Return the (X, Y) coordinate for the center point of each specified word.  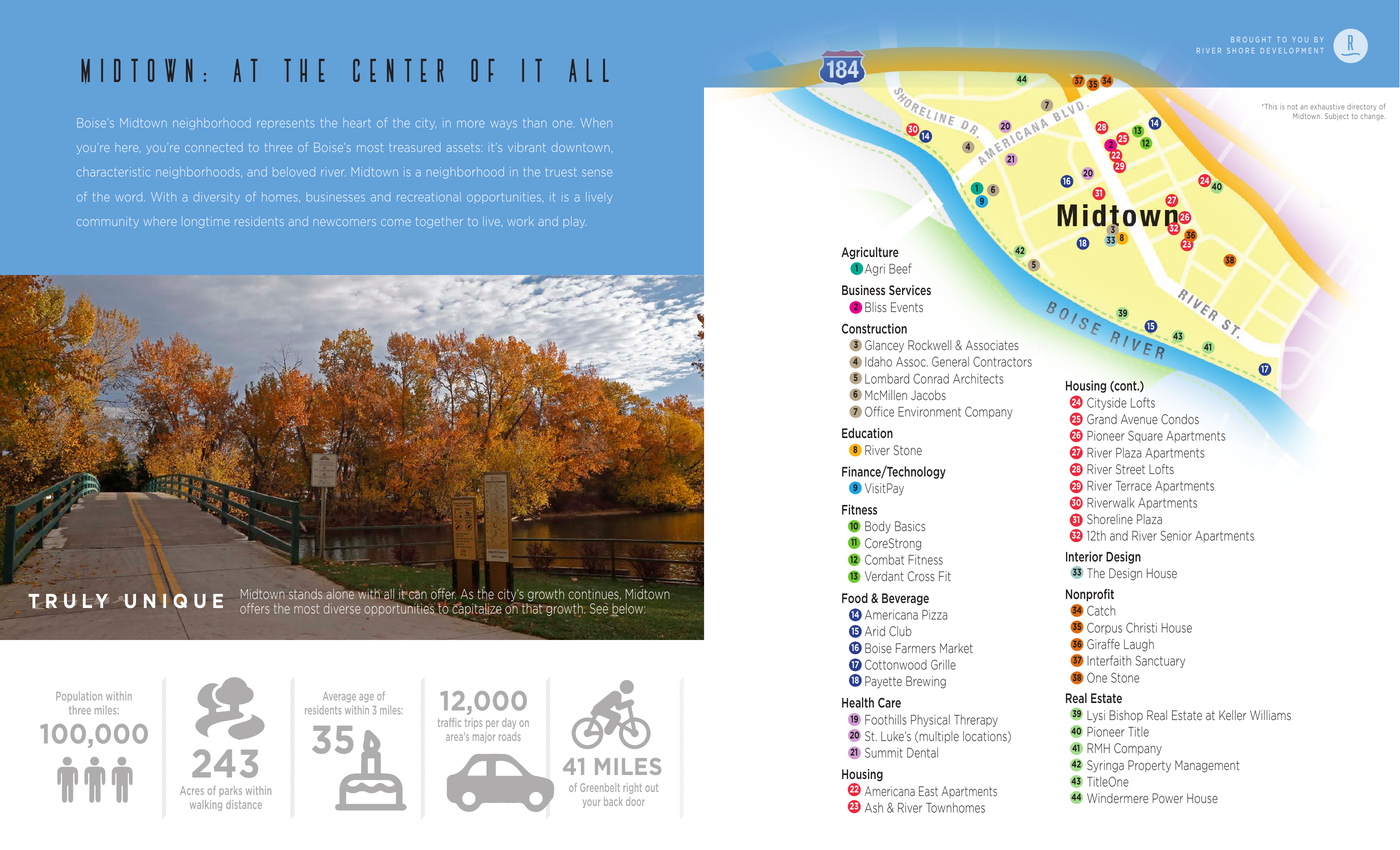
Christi (1141, 627)
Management (1207, 766)
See (599, 608)
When (596, 123)
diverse (342, 608)
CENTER (398, 70)
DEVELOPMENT (1292, 50)
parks (230, 791)
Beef (900, 268)
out (651, 788)
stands (305, 594)
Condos (1180, 419)
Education (867, 433)
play (574, 222)
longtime (207, 223)
